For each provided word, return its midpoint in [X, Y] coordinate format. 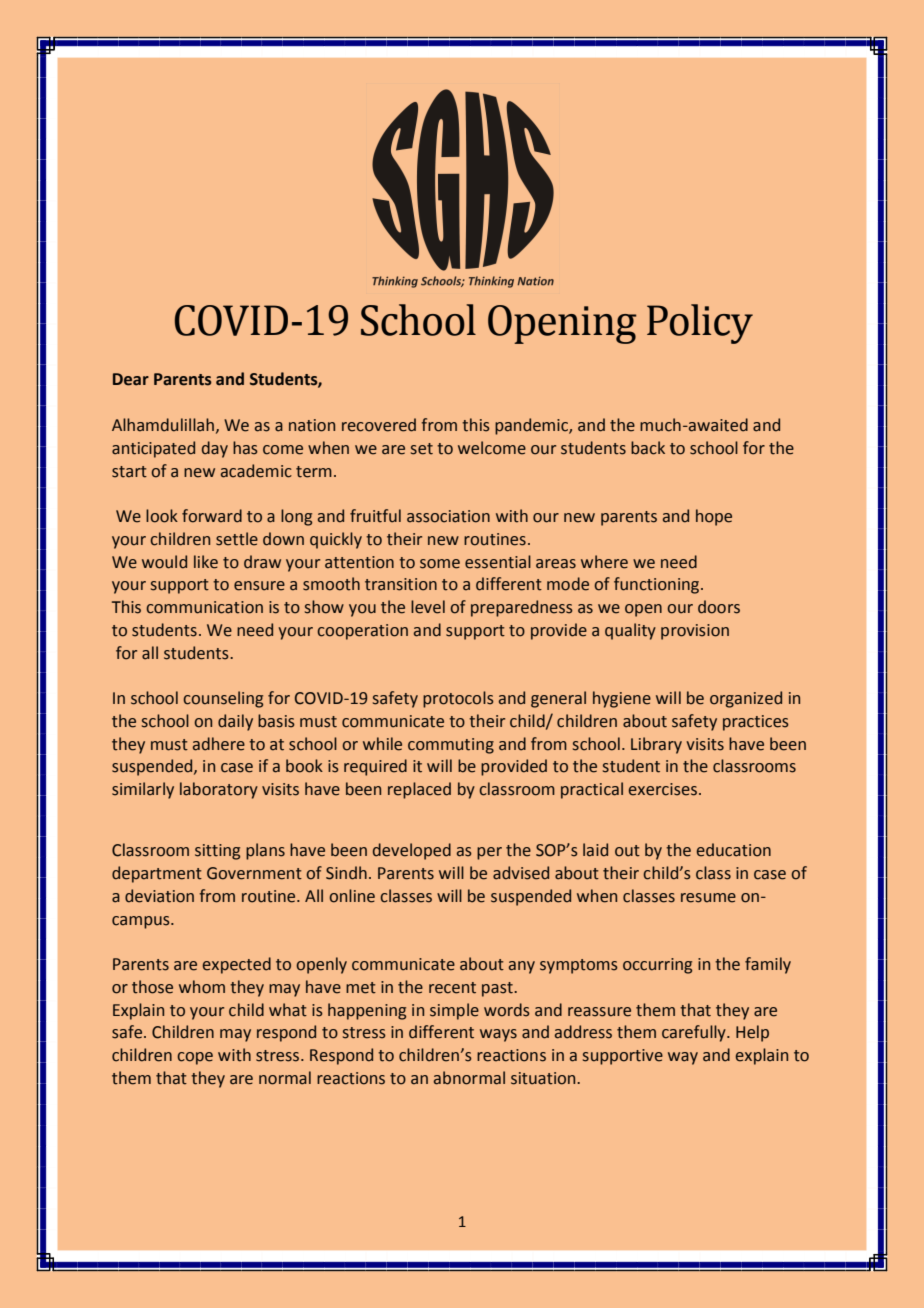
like [206, 562]
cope [195, 1058]
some [440, 564]
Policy [700, 324]
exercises [663, 789]
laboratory [219, 790]
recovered [379, 425]
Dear [131, 379]
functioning [658, 585]
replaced [419, 790]
